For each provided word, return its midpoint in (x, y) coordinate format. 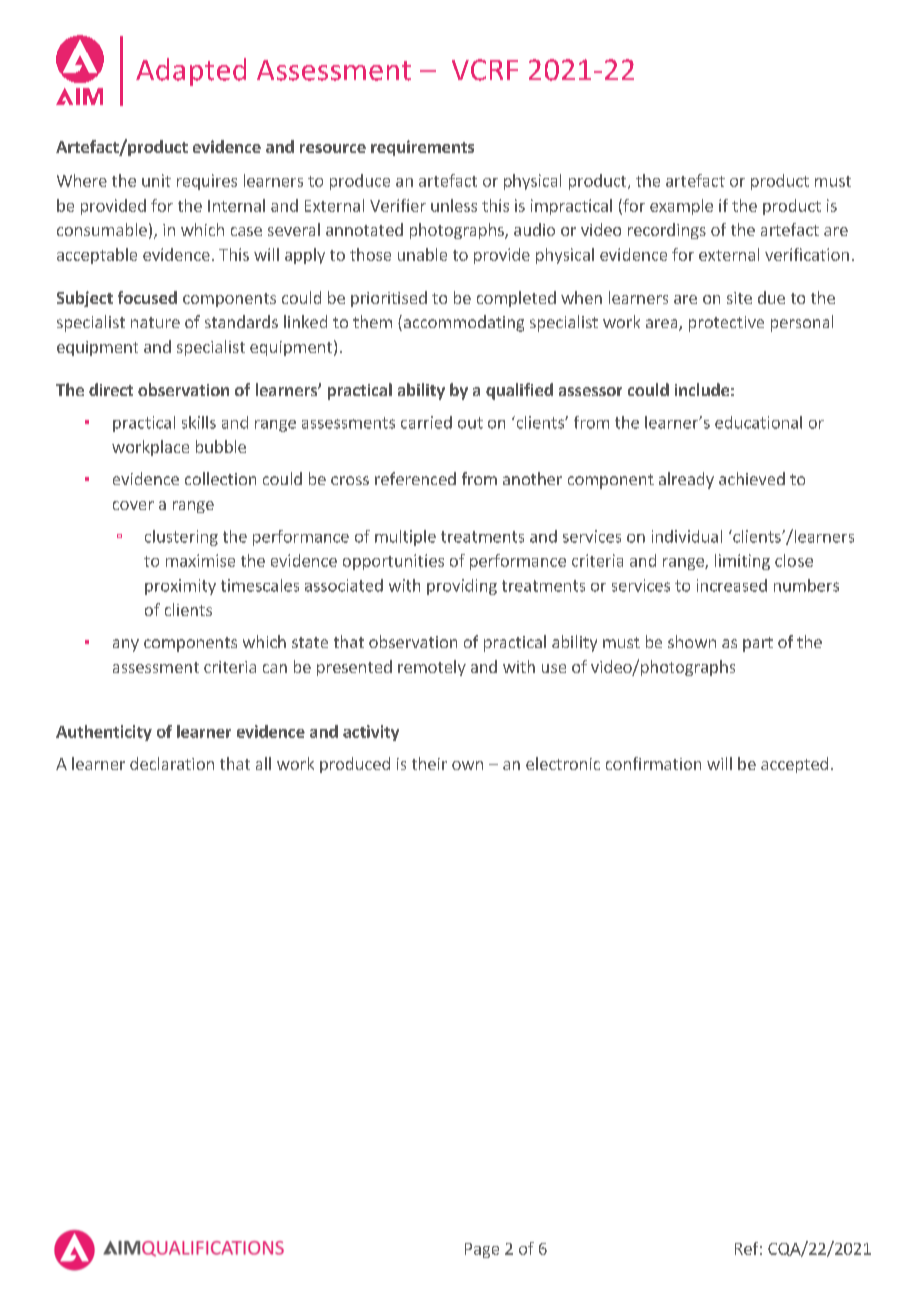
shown (692, 641)
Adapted (191, 72)
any (126, 645)
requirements (422, 148)
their (429, 763)
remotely (432, 668)
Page (482, 1250)
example (681, 207)
